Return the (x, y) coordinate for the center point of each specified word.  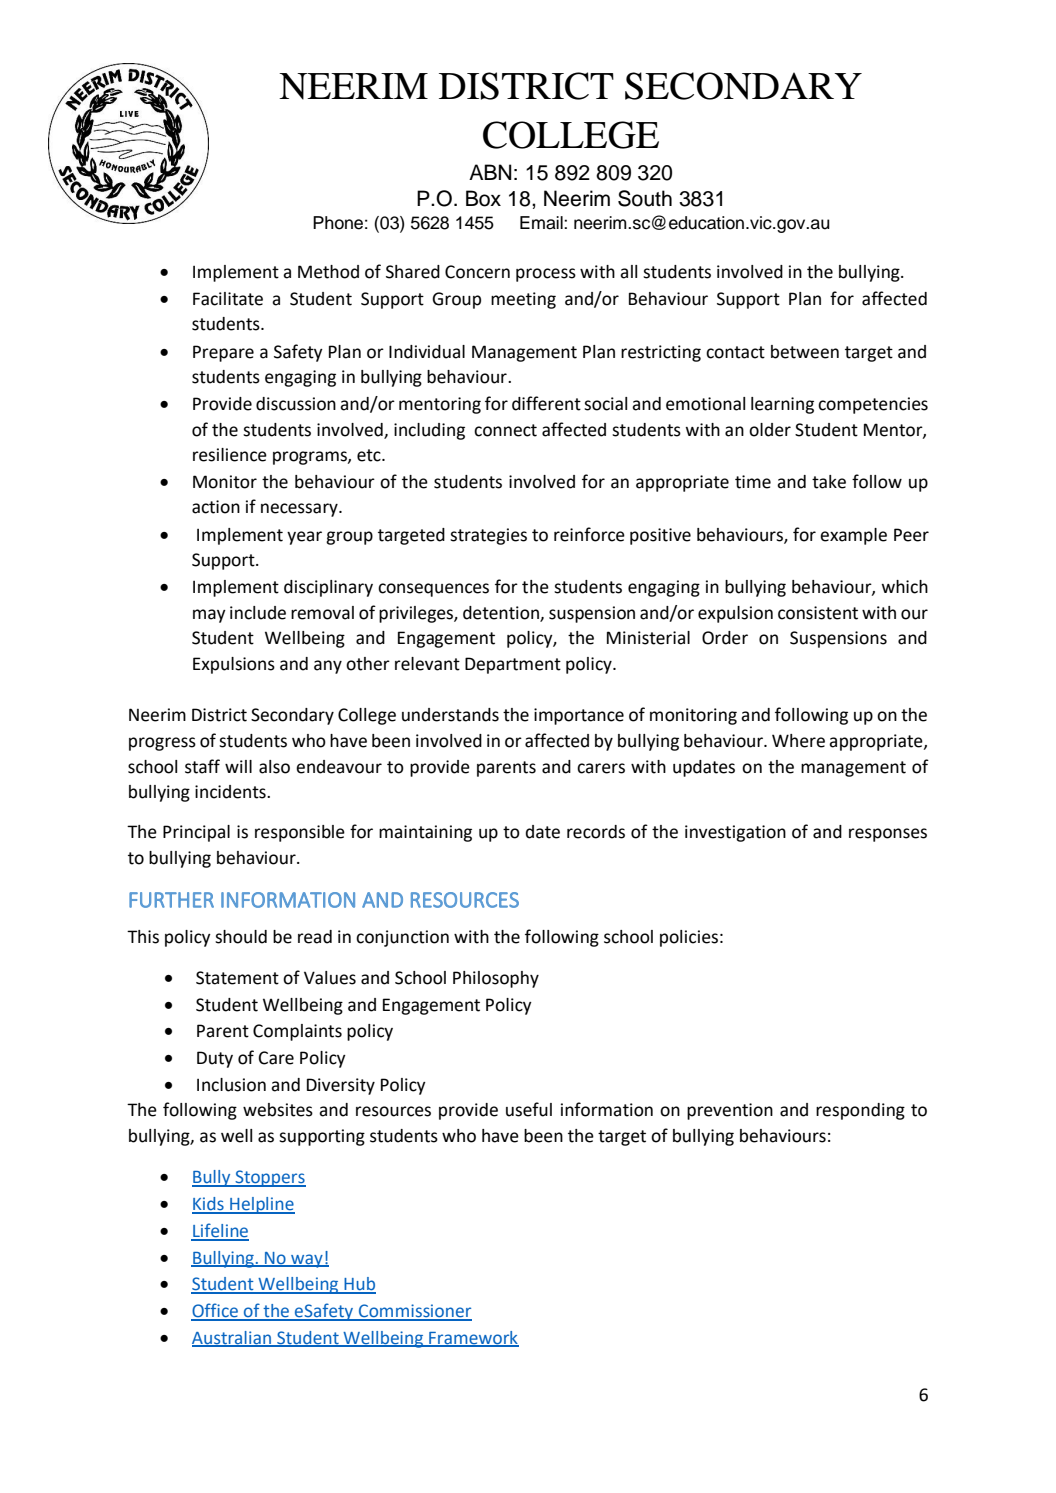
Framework (473, 1338)
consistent (818, 613)
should (241, 937)
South (645, 198)
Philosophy (496, 979)
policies (689, 938)
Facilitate (228, 299)
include (258, 613)
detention (502, 613)
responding (860, 1111)
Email (542, 223)
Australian (233, 1338)
